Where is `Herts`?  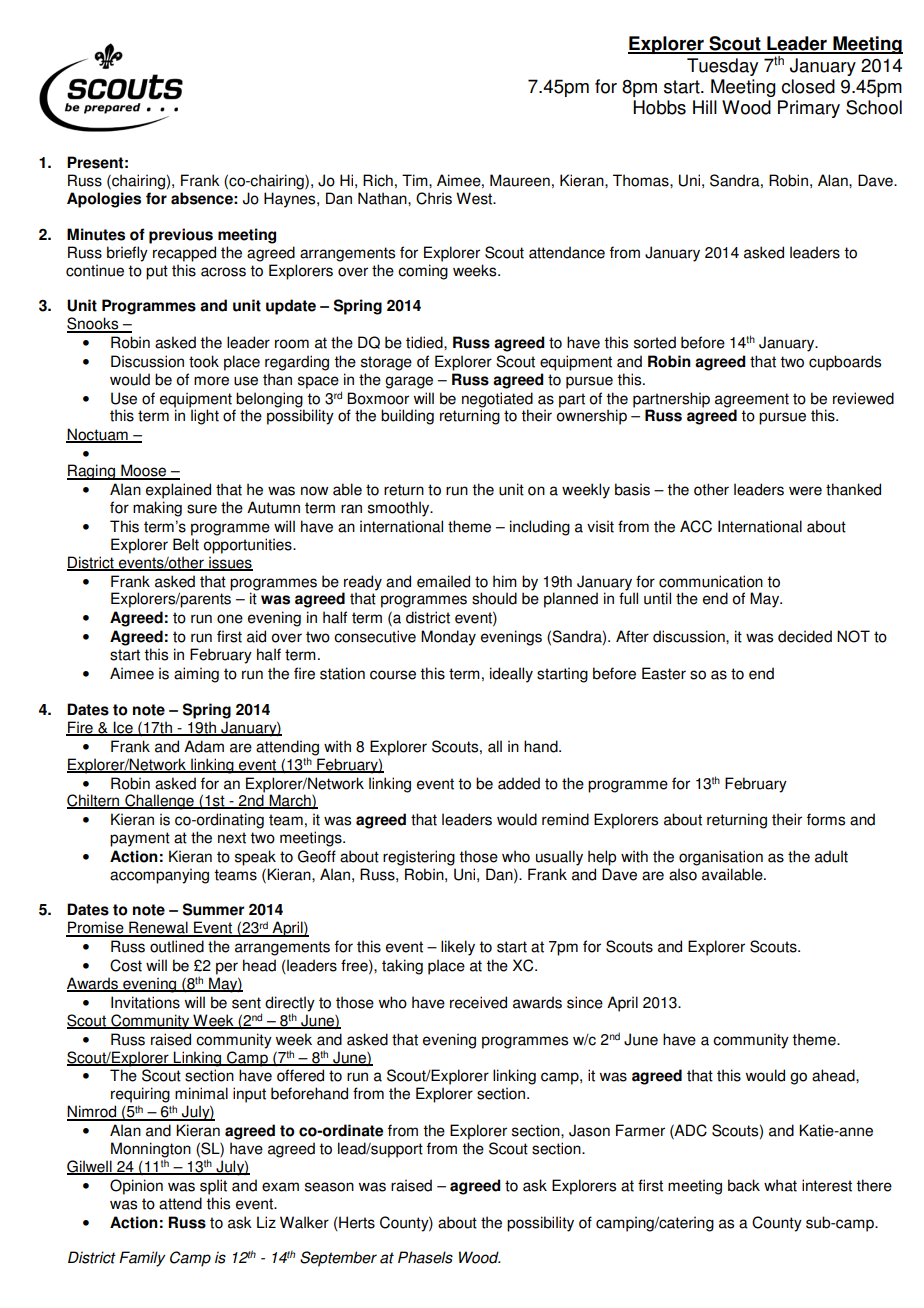 Herts is located at coordinates (356, 1222).
